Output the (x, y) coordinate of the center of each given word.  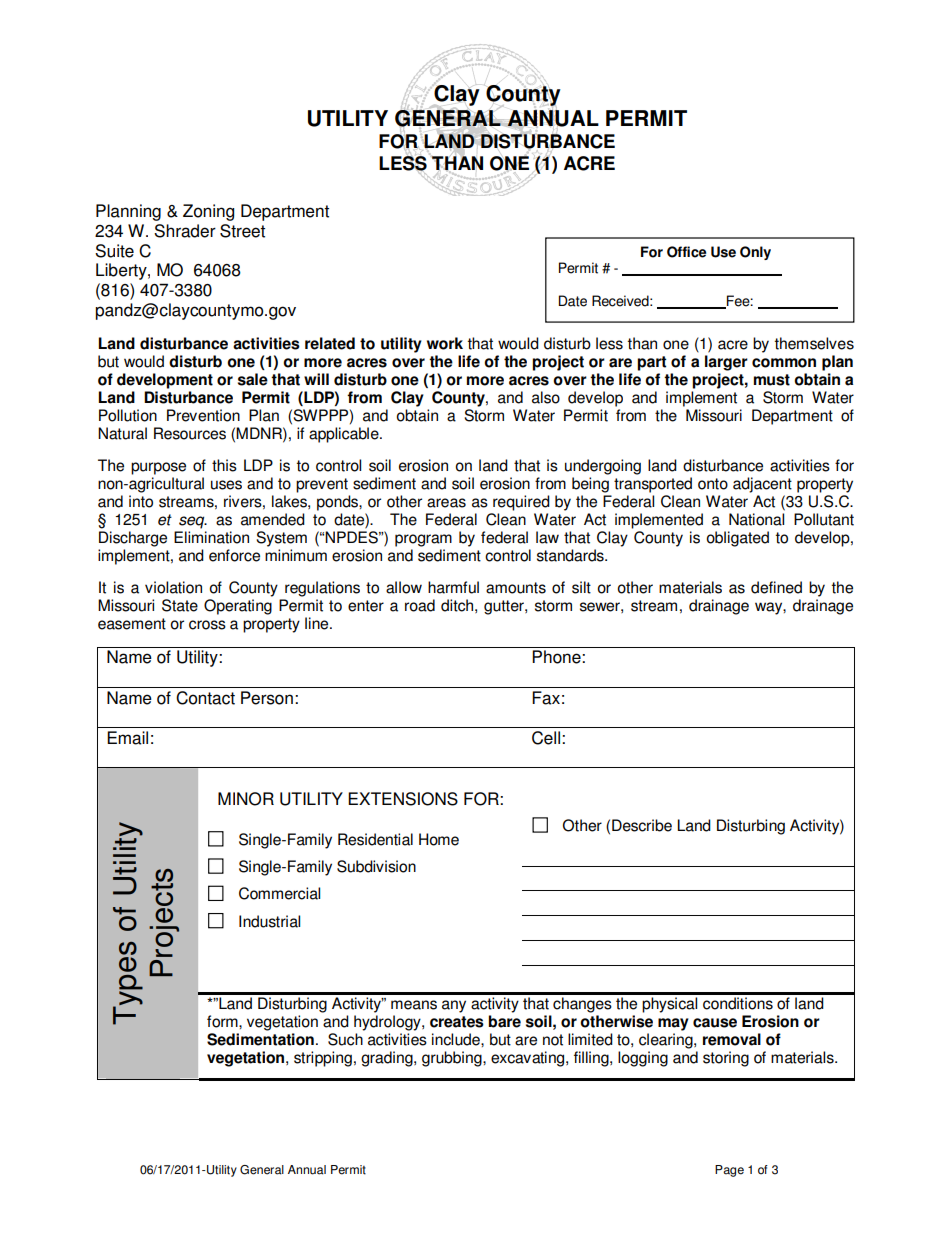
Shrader (185, 231)
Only (755, 253)
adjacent (762, 485)
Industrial (269, 921)
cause (715, 1023)
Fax (546, 698)
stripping (323, 1059)
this (224, 465)
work (445, 343)
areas (446, 503)
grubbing (453, 1059)
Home (439, 839)
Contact (205, 698)
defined (776, 587)
